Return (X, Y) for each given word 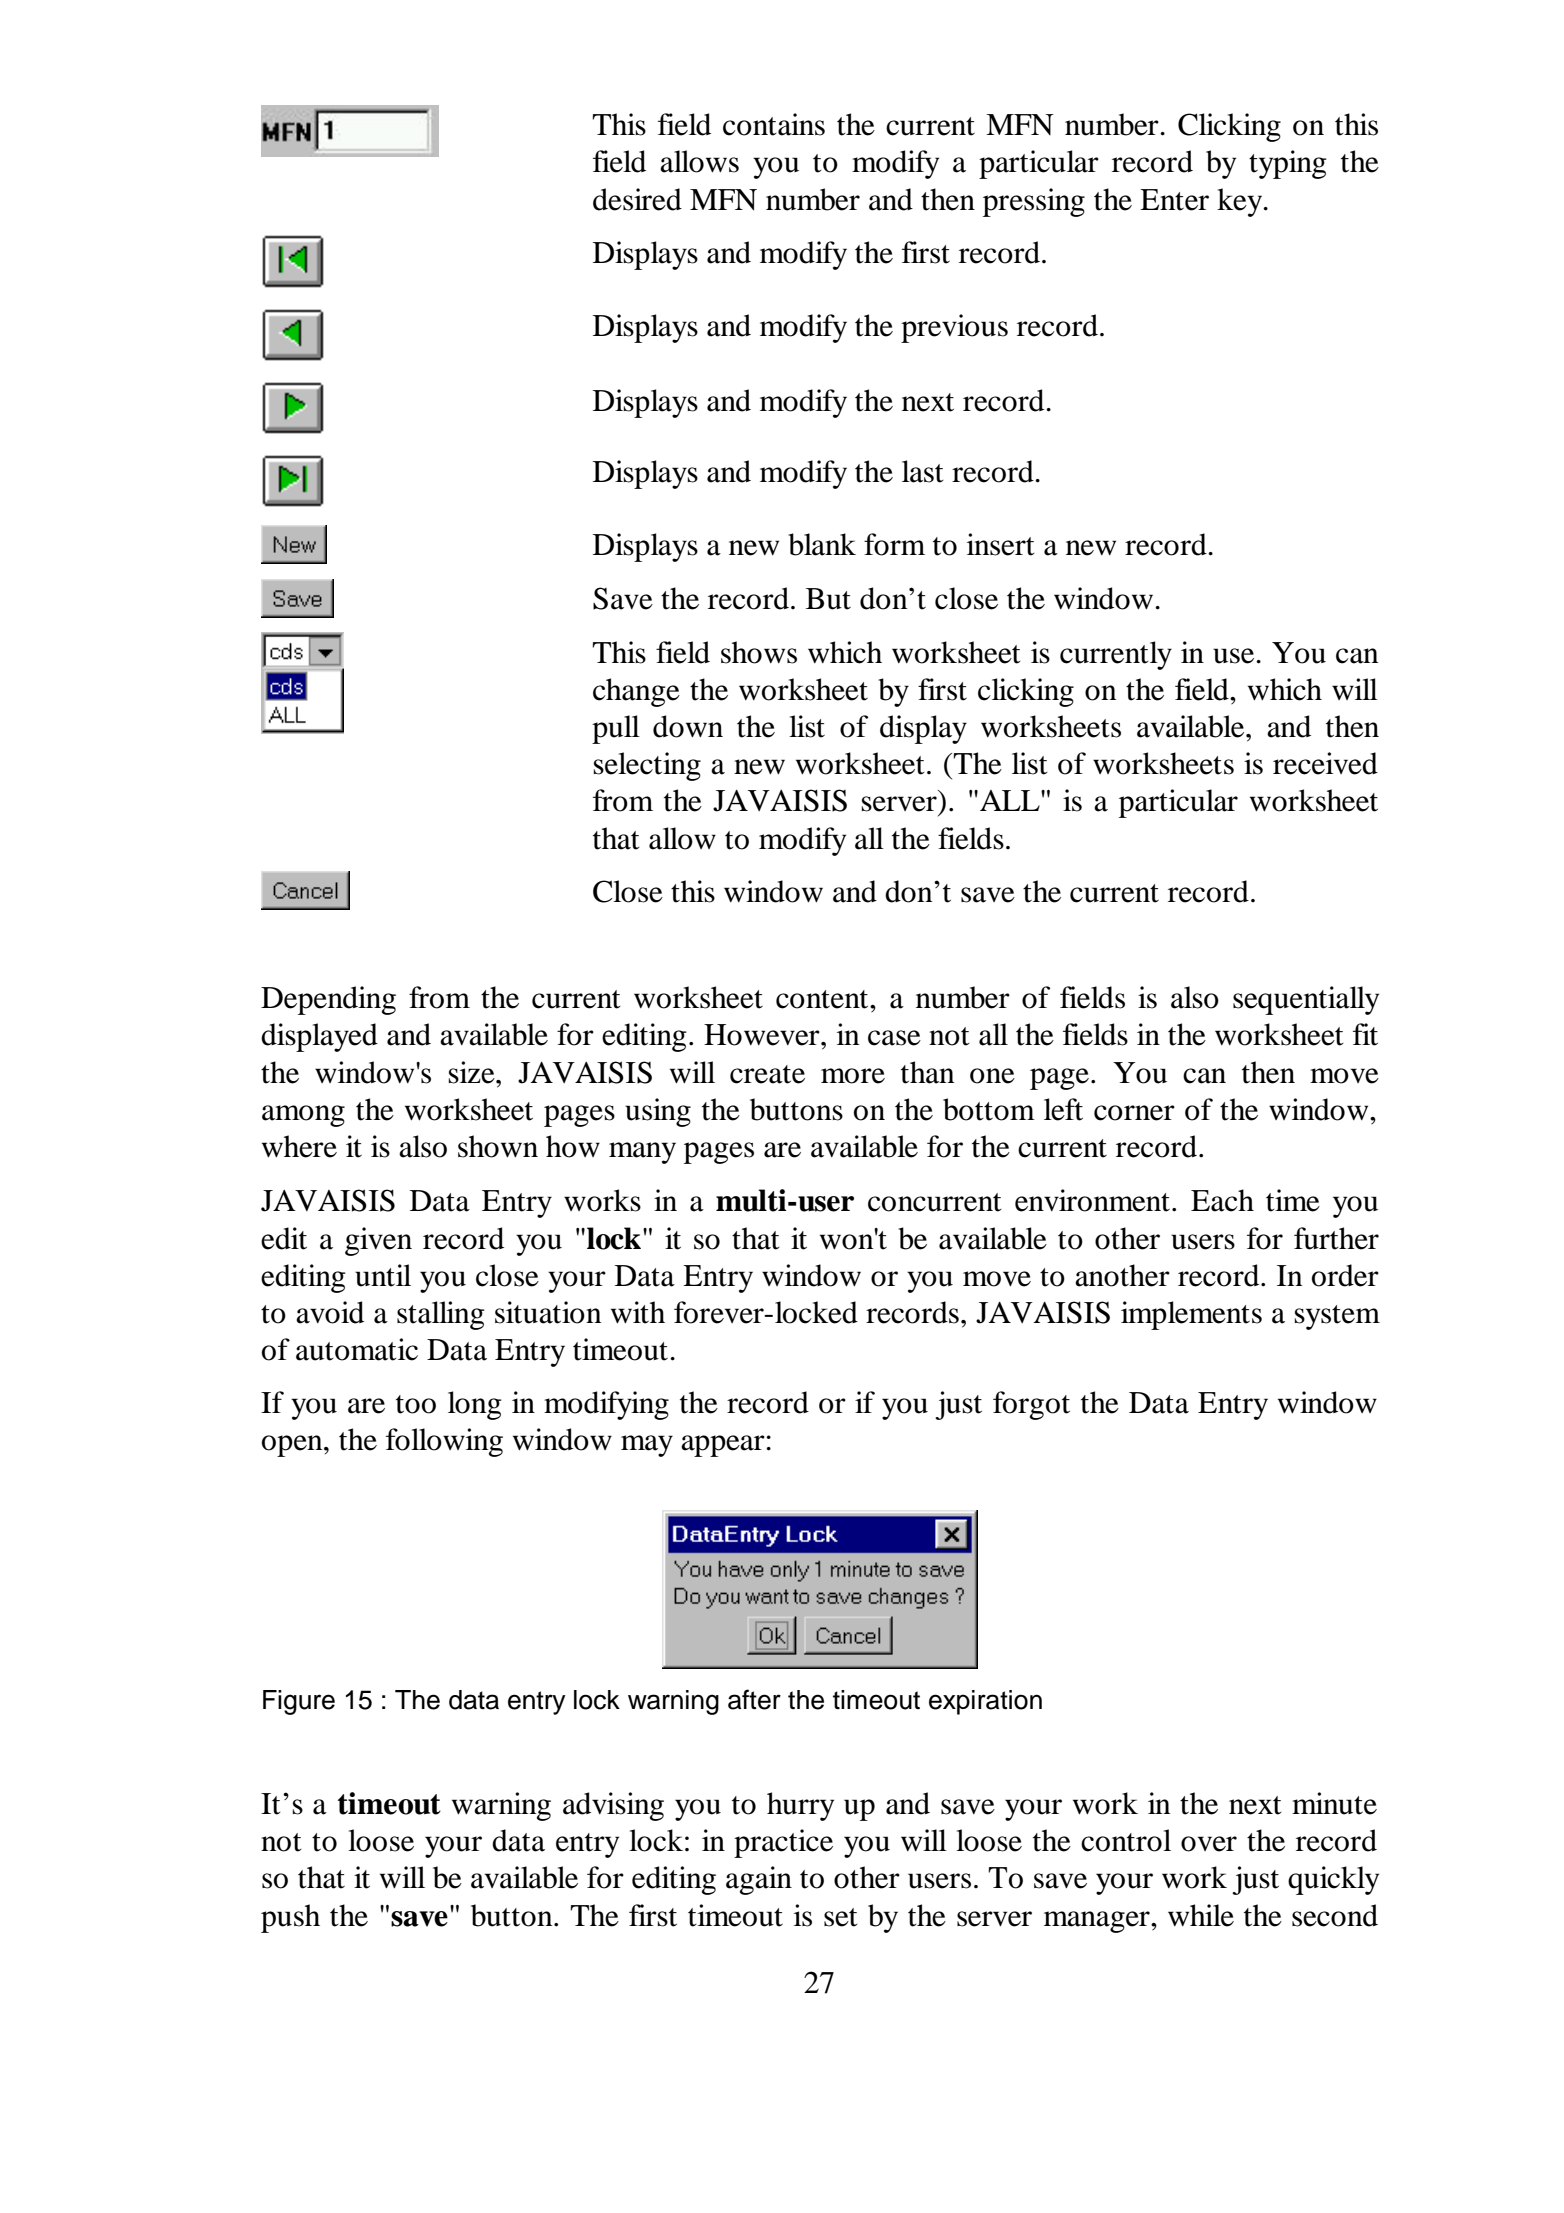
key (1241, 202)
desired (637, 199)
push (290, 1918)
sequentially (1306, 1000)
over (1209, 1844)
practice (783, 1843)
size (473, 1072)
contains (774, 124)
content (823, 999)
